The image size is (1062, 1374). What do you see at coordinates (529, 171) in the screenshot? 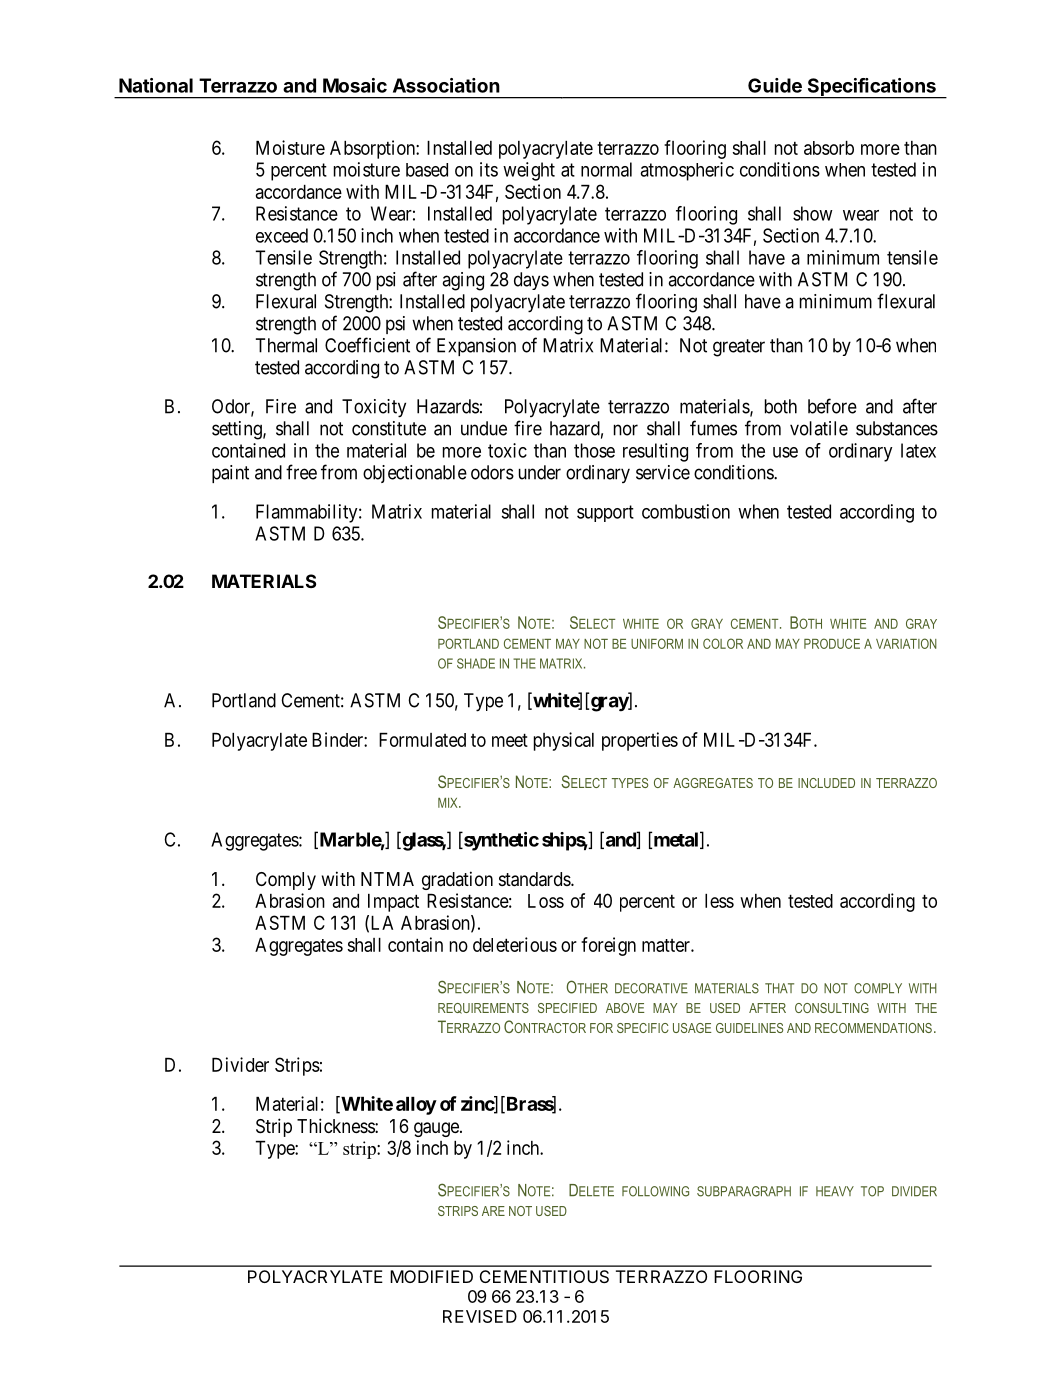
I see `weight` at bounding box center [529, 171].
